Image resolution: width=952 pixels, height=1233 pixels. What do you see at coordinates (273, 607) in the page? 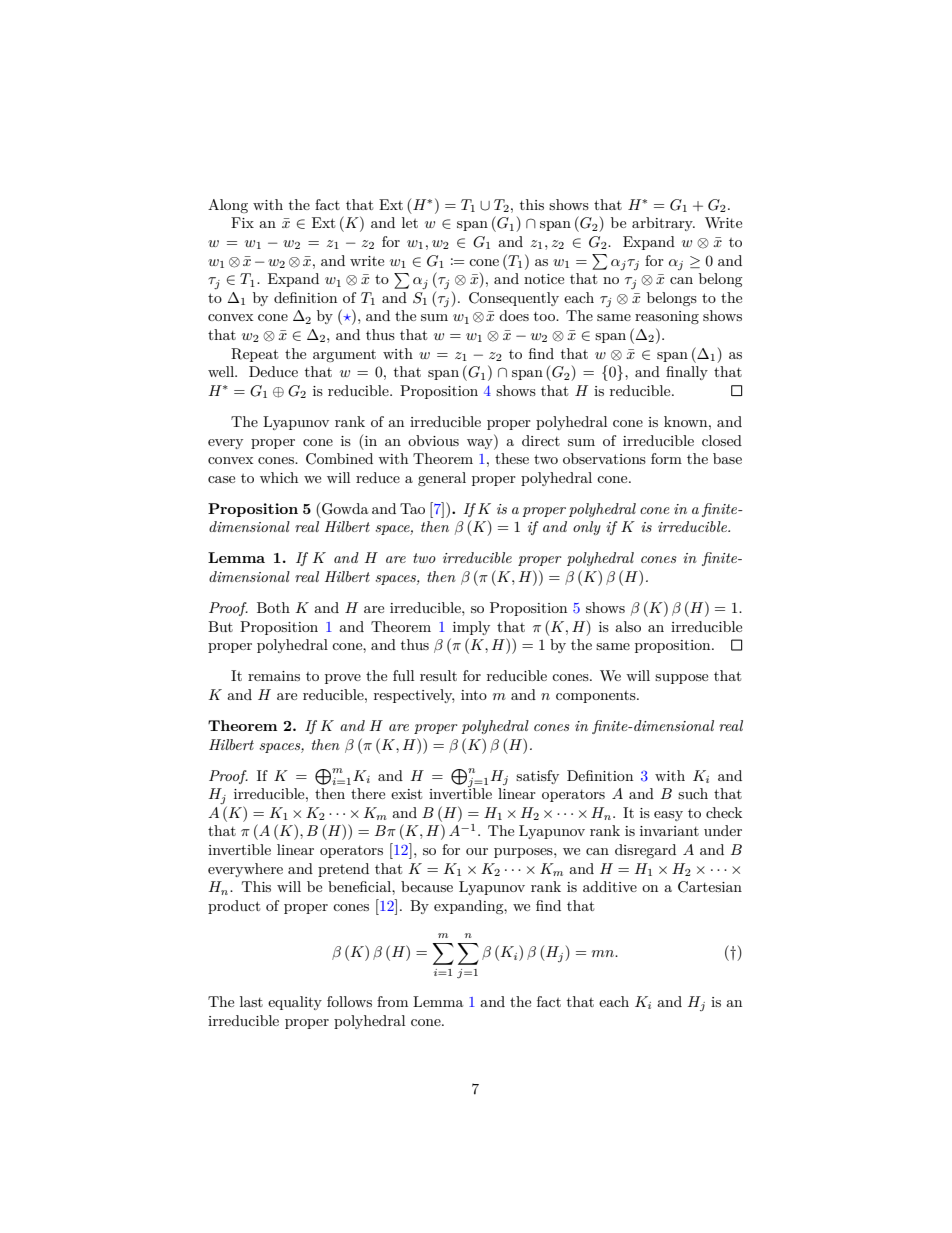
I see `Both` at bounding box center [273, 607].
